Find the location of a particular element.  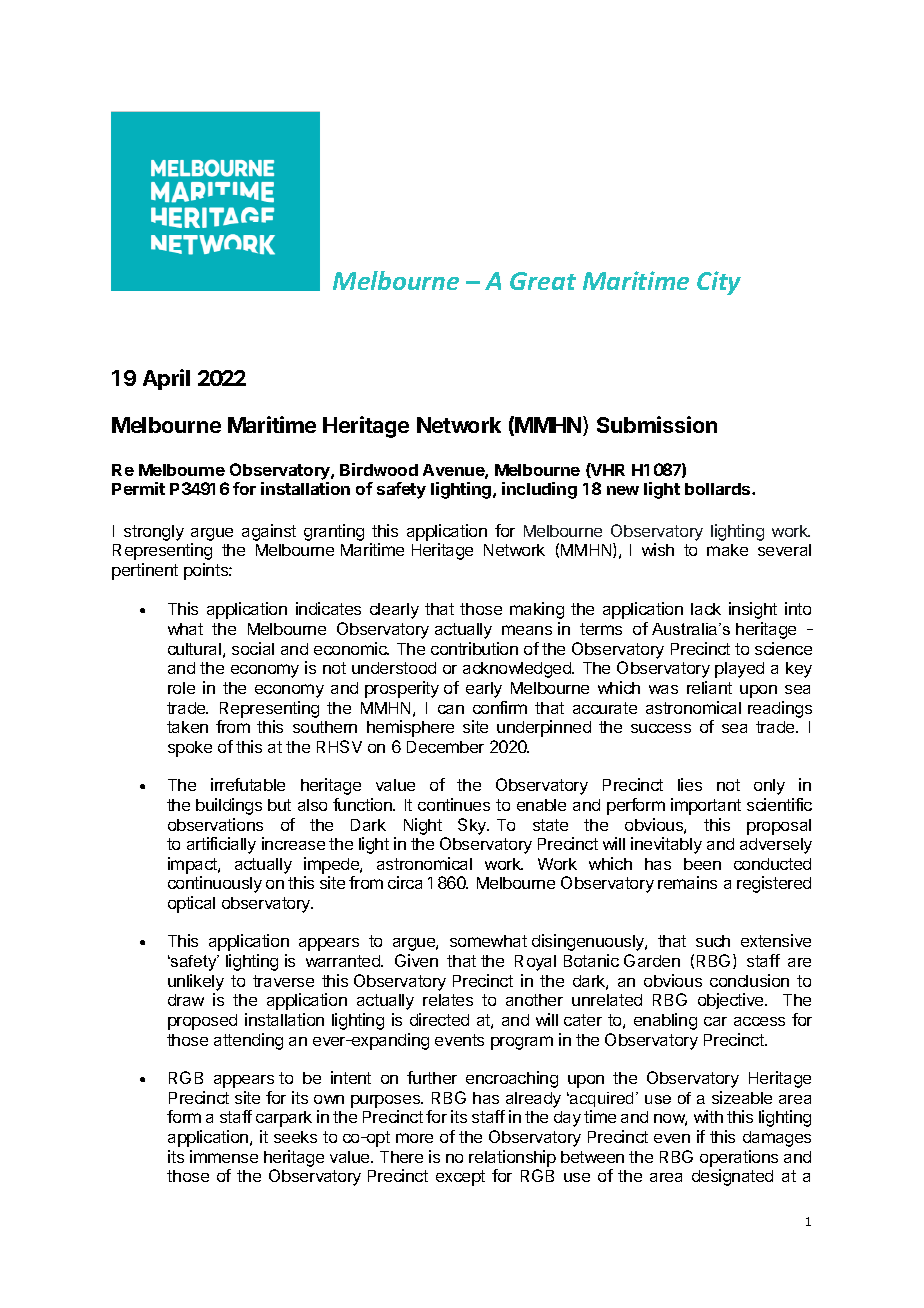

immense is located at coordinates (224, 1156).
